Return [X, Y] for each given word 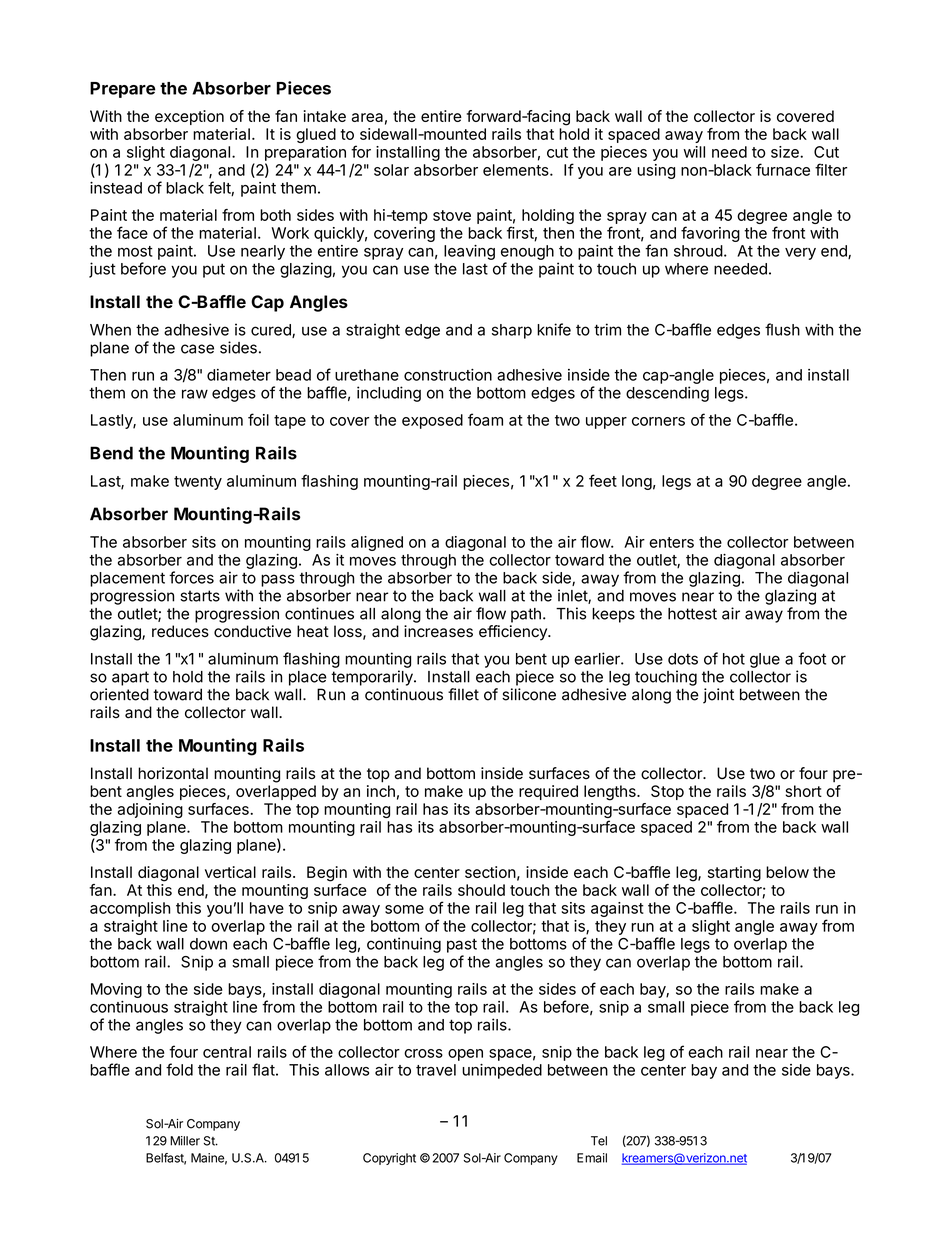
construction [448, 375]
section [490, 872]
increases [438, 631]
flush [782, 329]
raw [195, 394]
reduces [180, 631]
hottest [692, 614]
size [786, 152]
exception [189, 117]
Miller [185, 1141]
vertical [230, 872]
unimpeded [502, 1071]
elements [517, 170]
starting [734, 874]
